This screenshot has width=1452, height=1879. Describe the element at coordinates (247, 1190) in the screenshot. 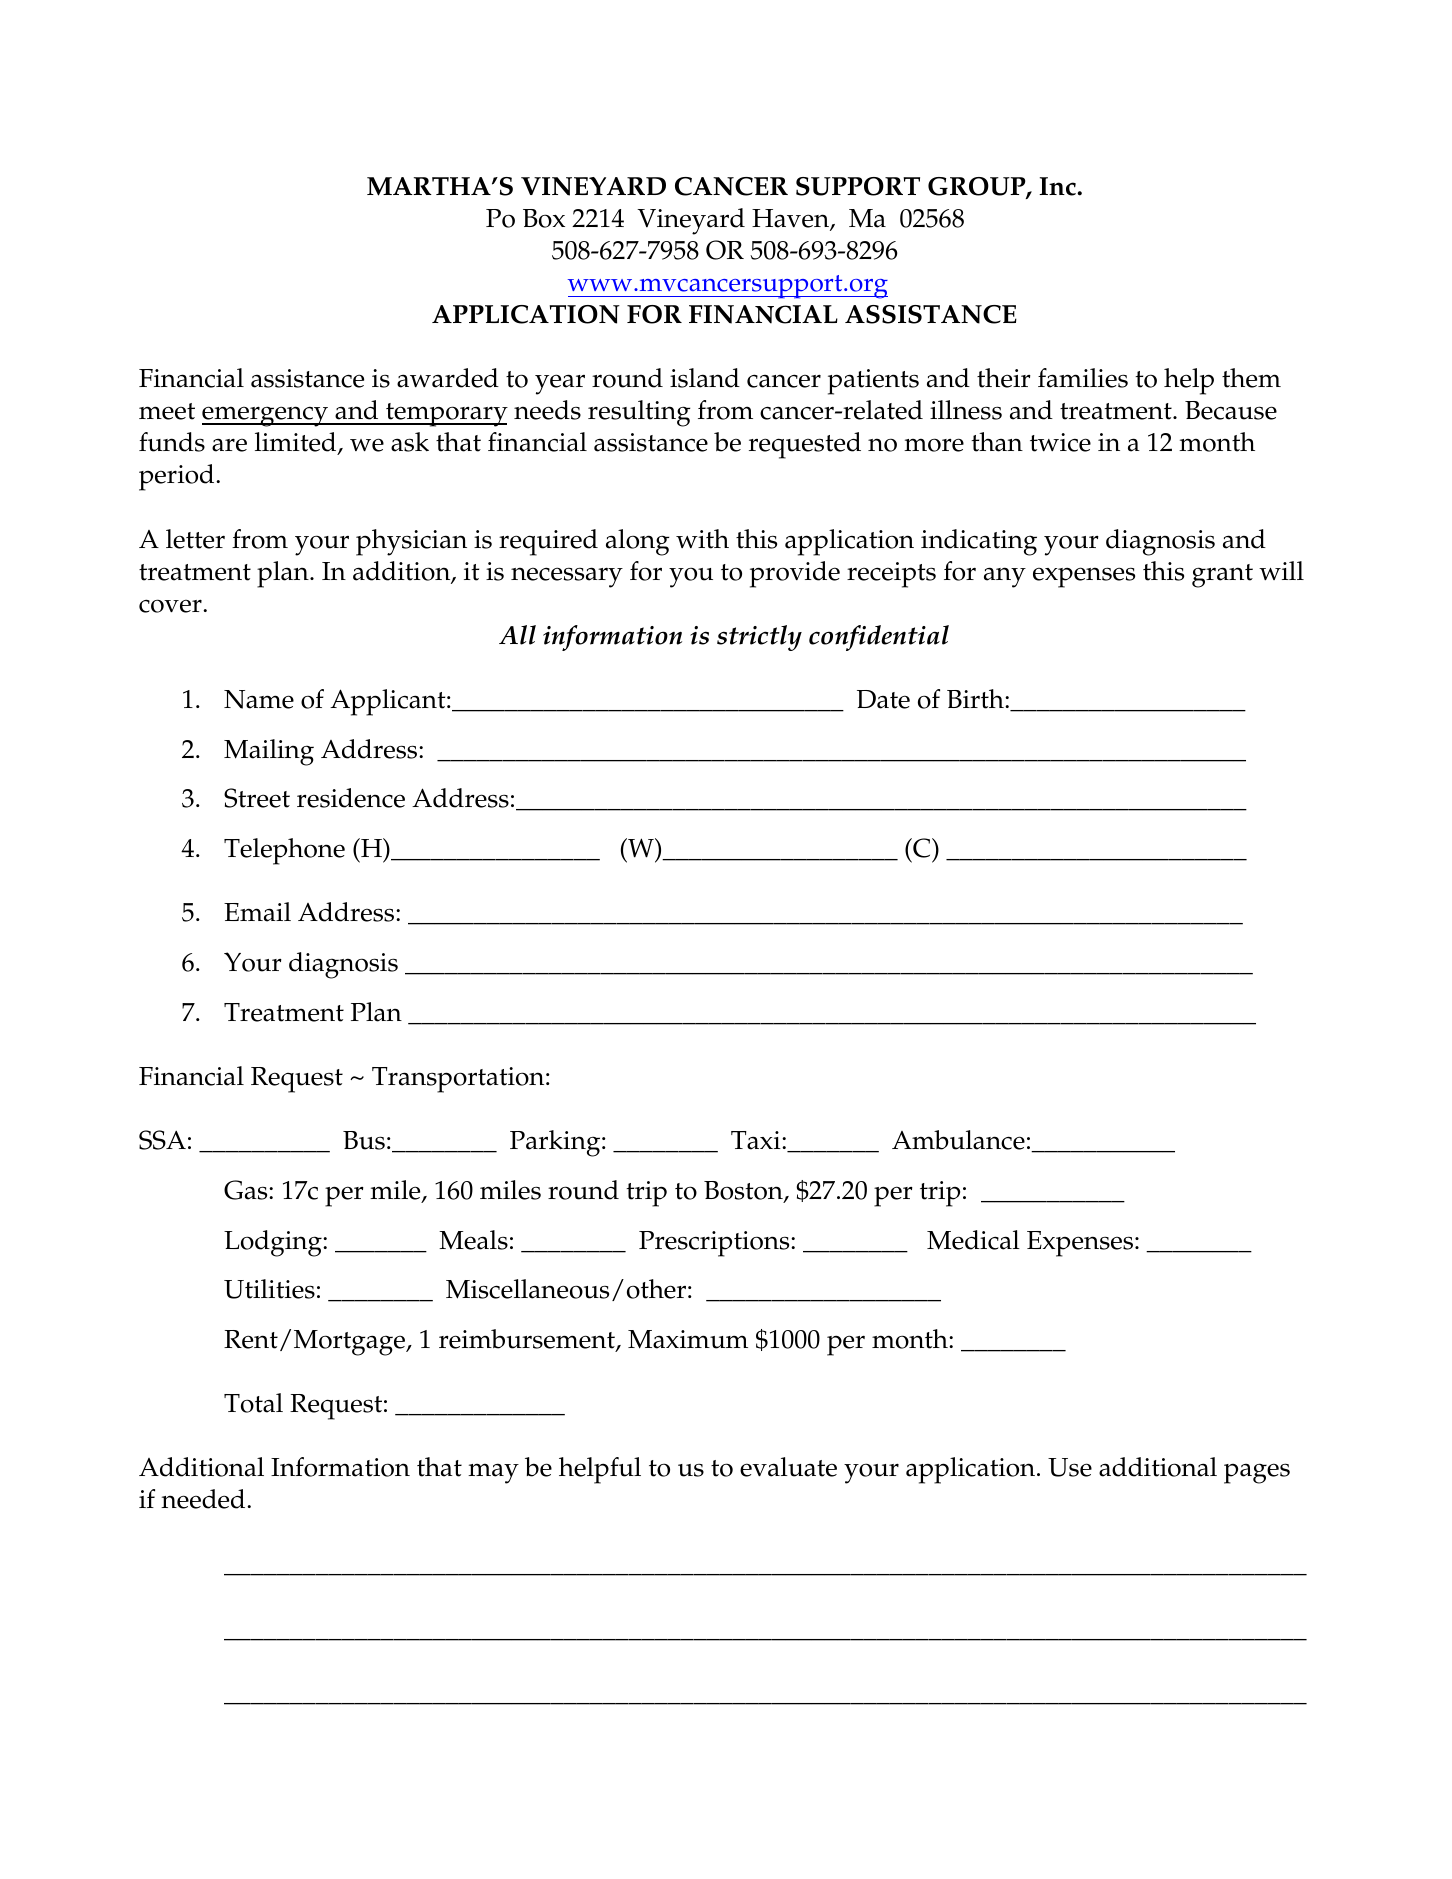

I see `Gas` at that location.
